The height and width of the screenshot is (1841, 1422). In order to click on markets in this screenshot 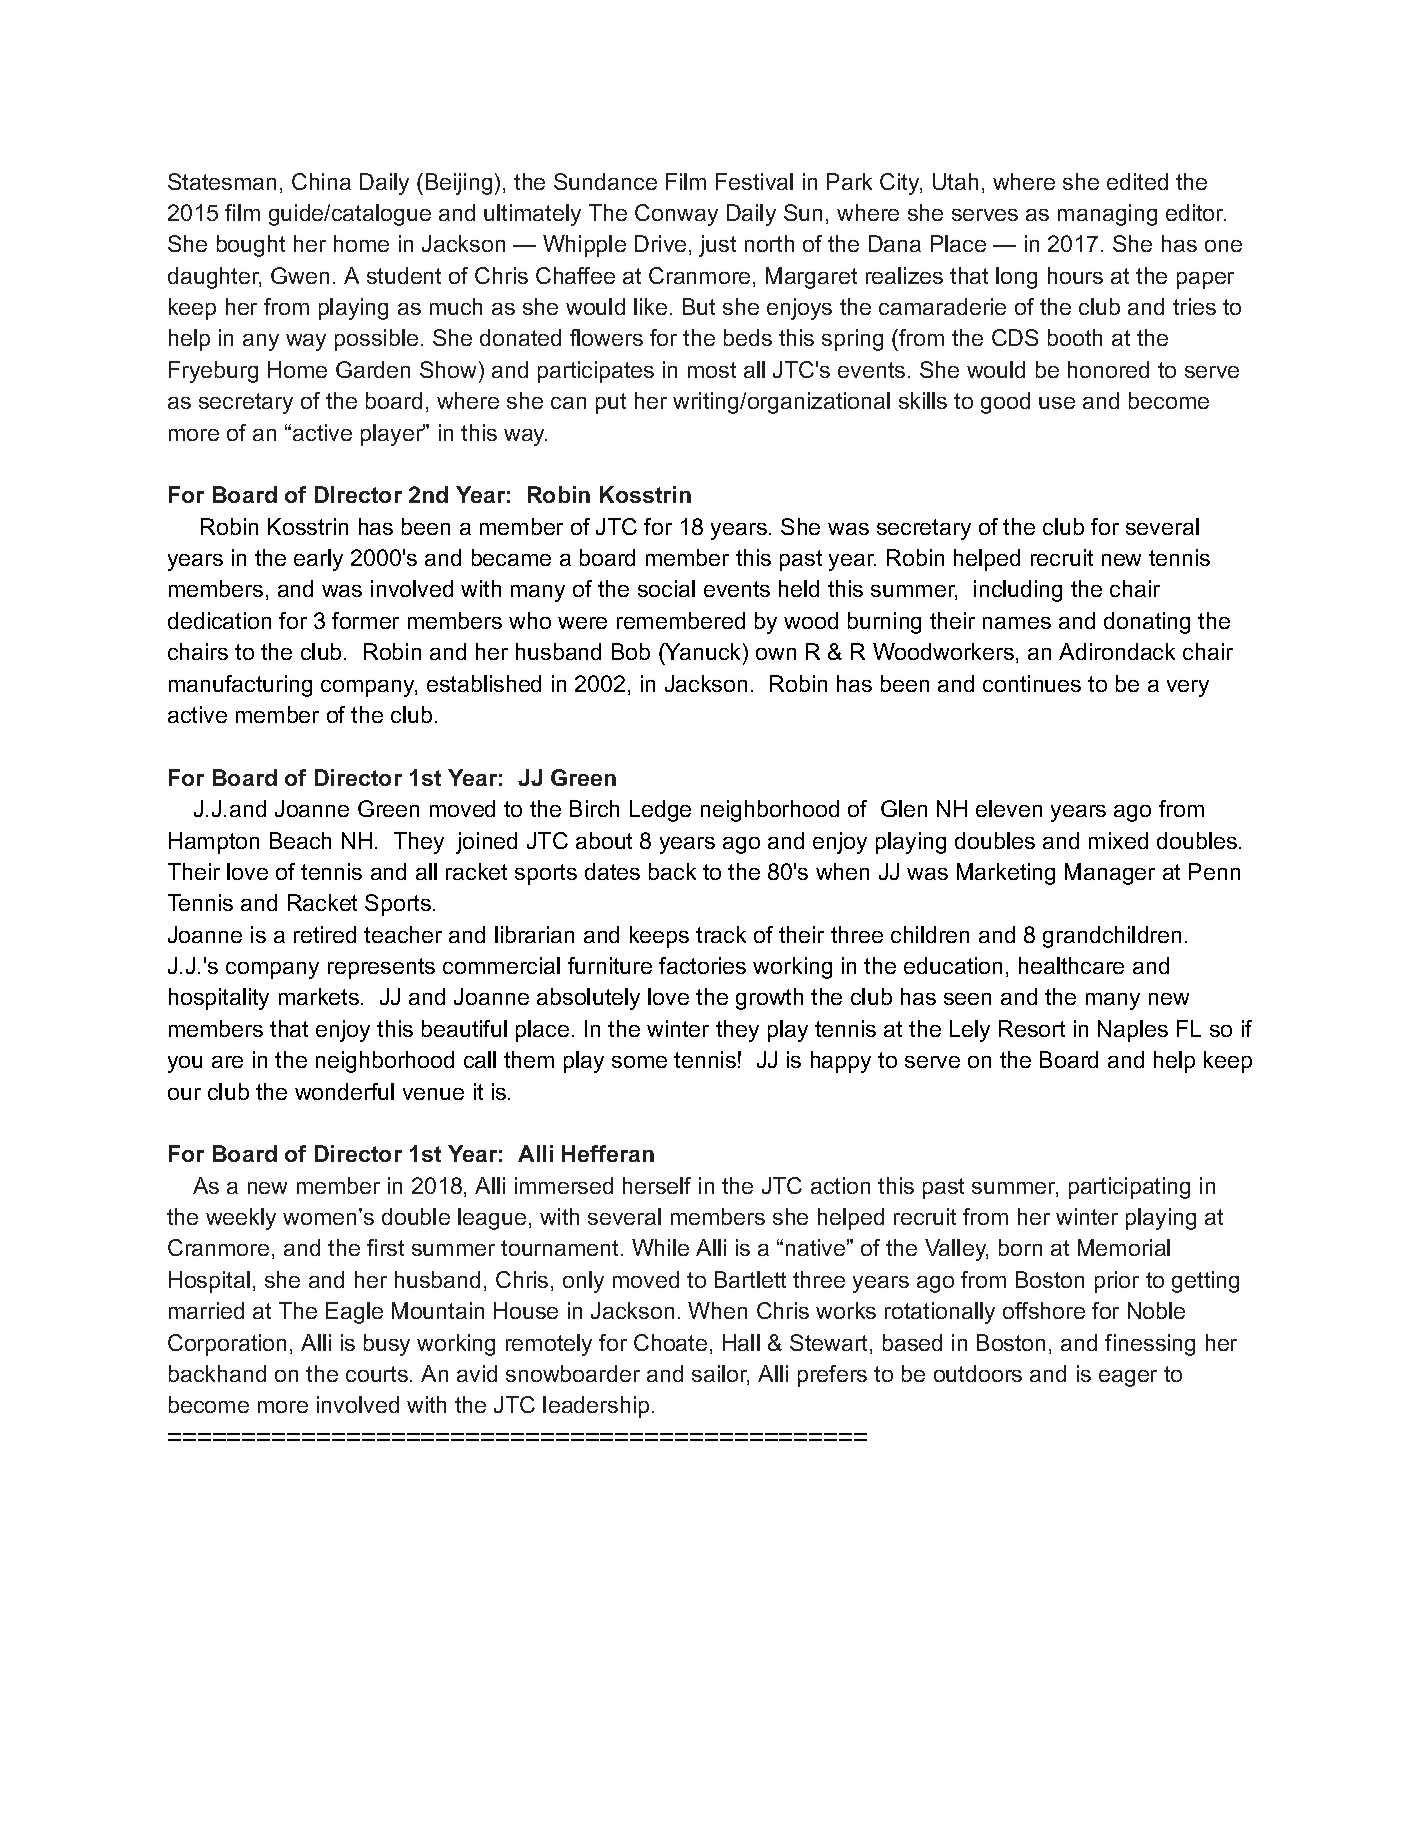, I will do `click(319, 996)`.
